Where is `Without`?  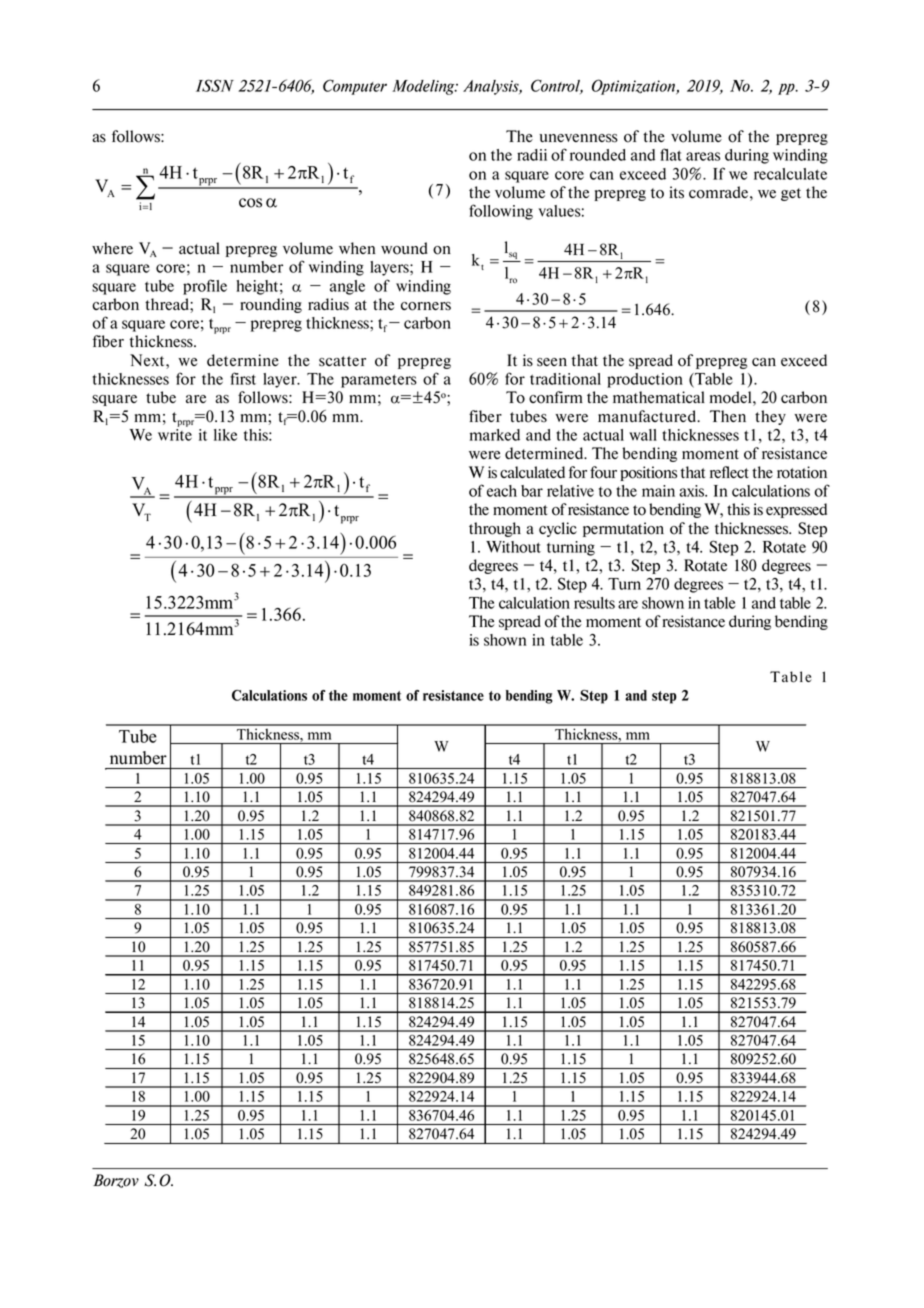 Without is located at coordinates (513, 547).
